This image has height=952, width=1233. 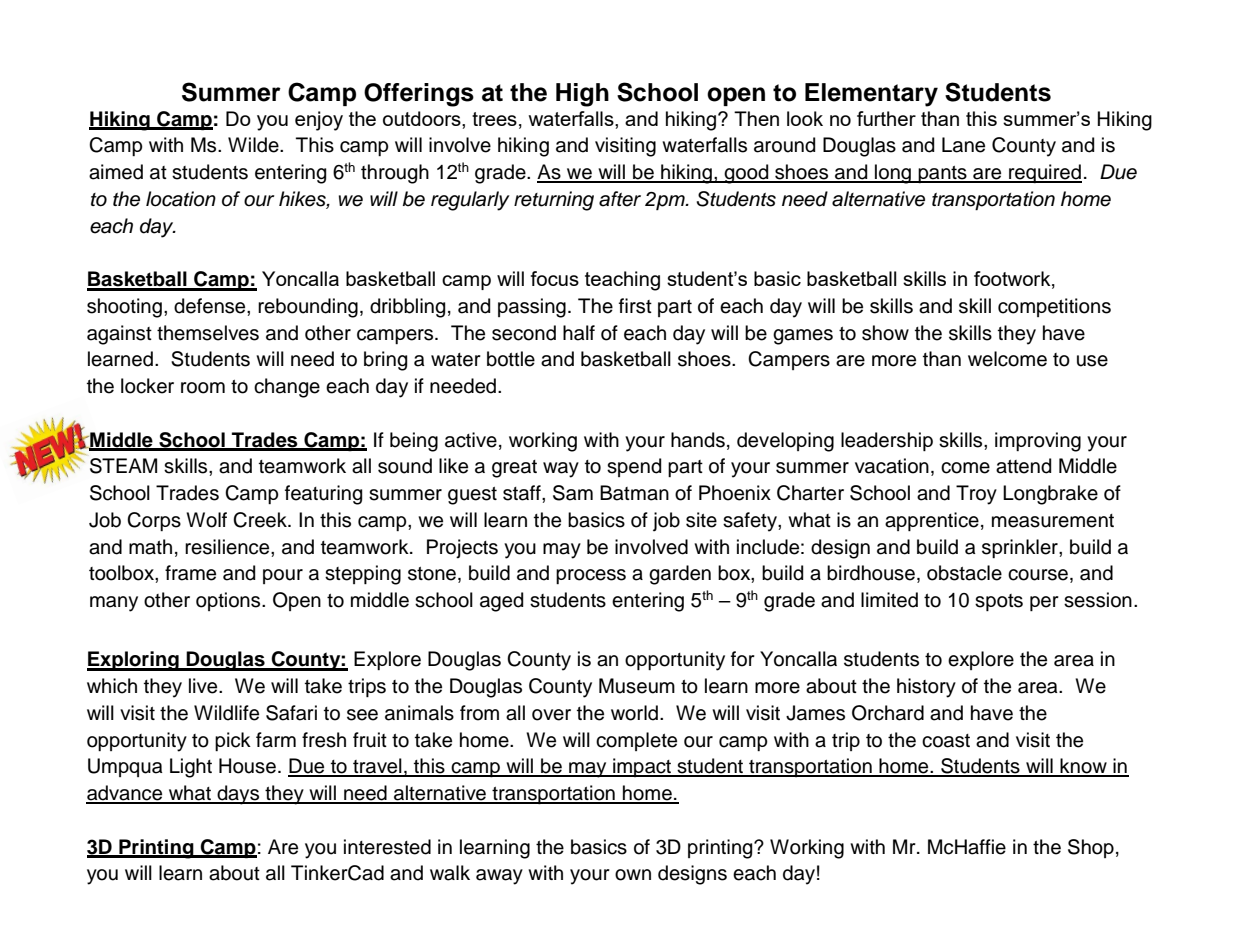 I want to click on days, so click(x=238, y=795).
